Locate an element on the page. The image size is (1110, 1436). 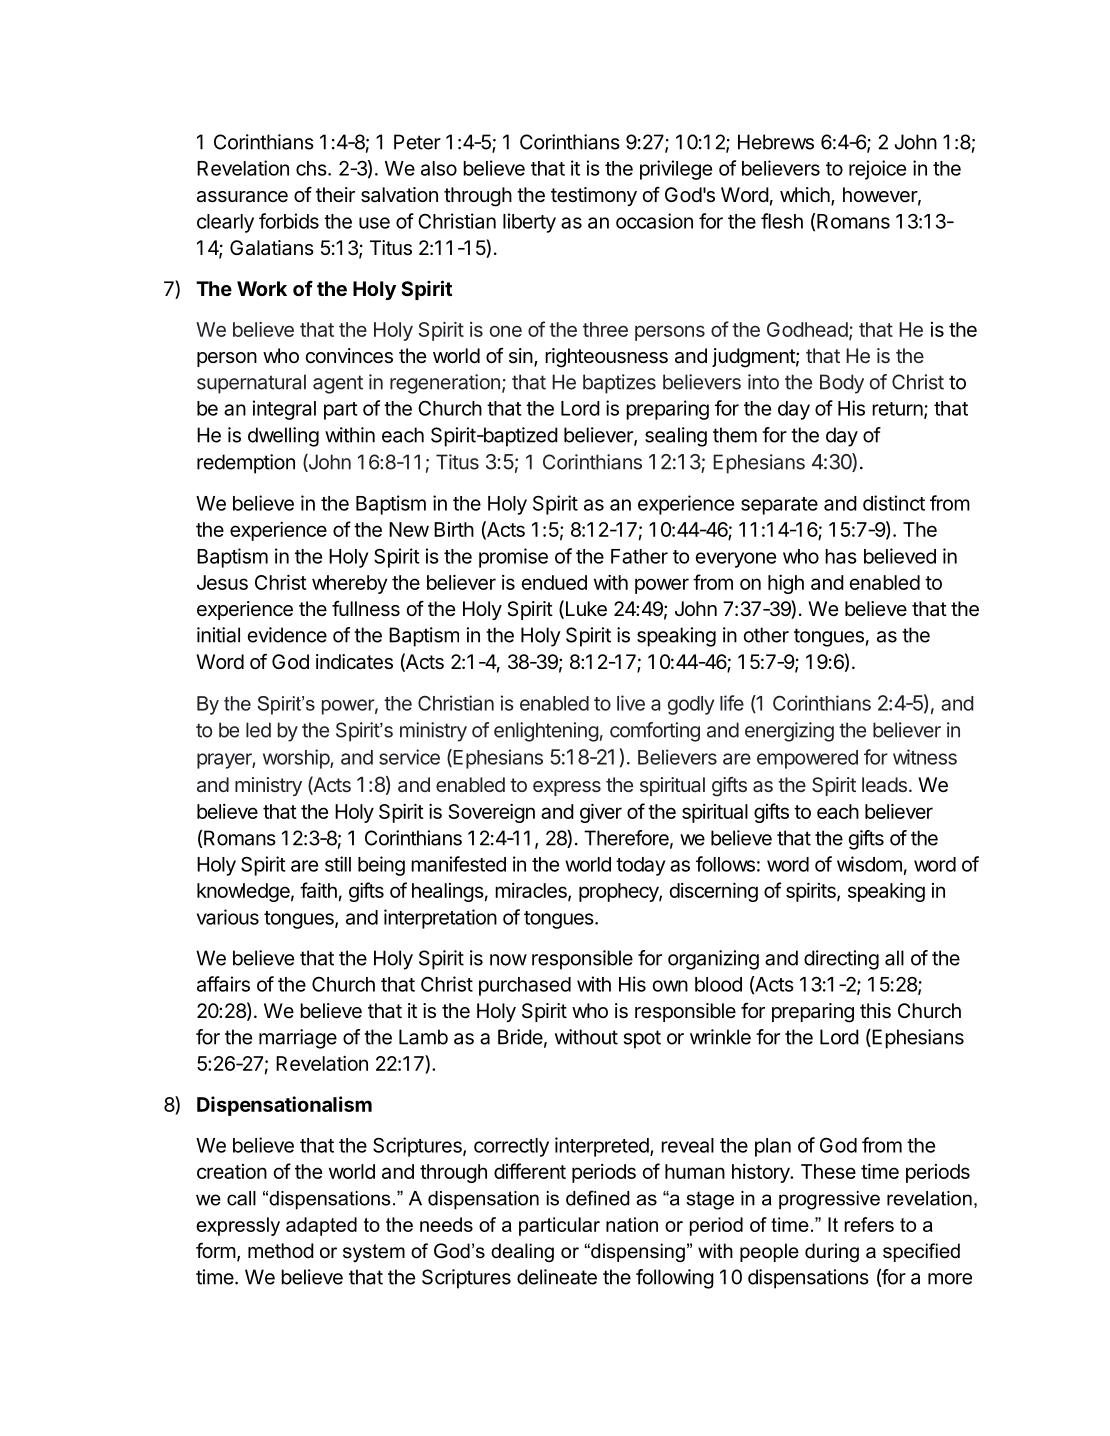
righteousness is located at coordinates (606, 358).
